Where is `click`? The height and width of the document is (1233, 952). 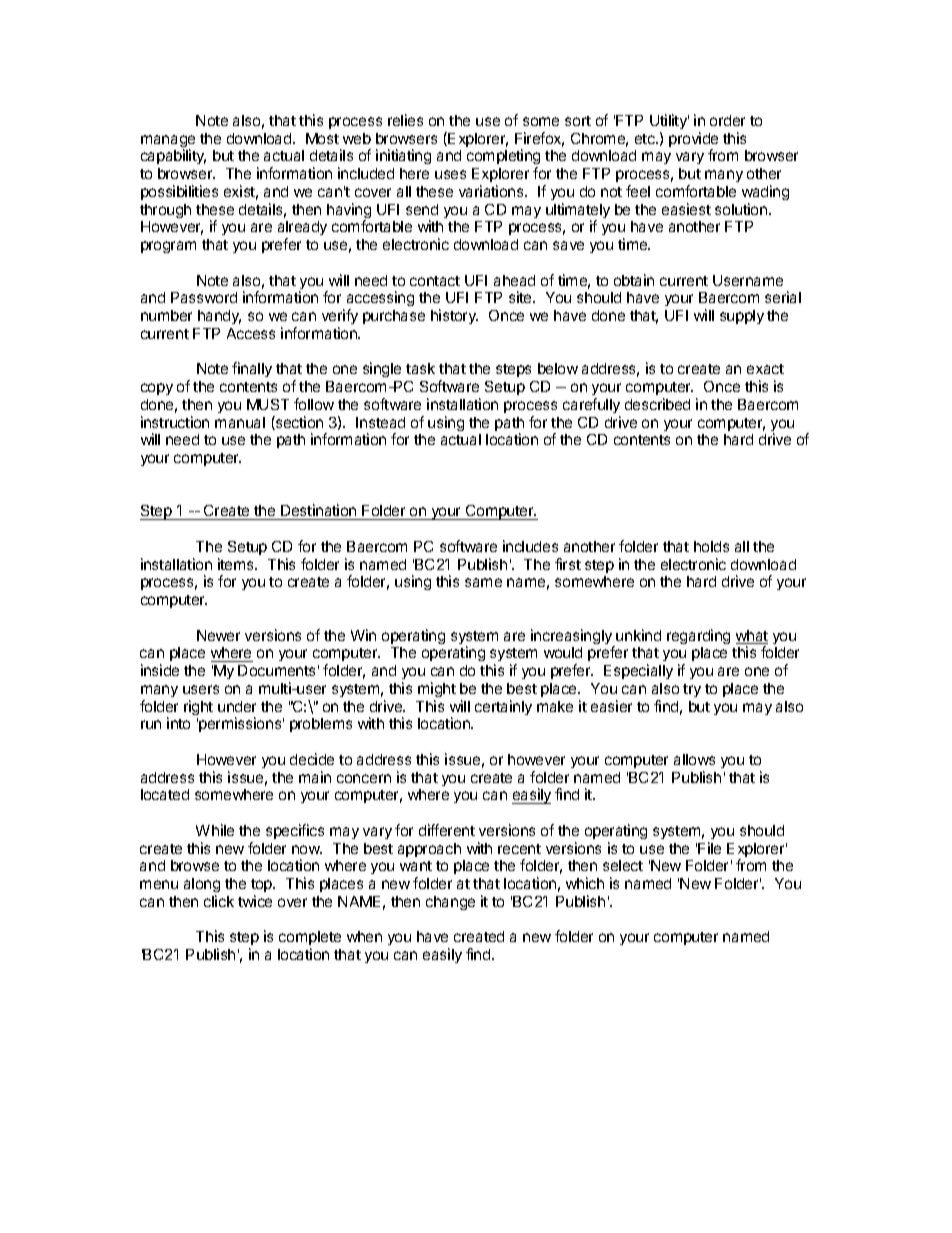
click is located at coordinates (219, 901).
